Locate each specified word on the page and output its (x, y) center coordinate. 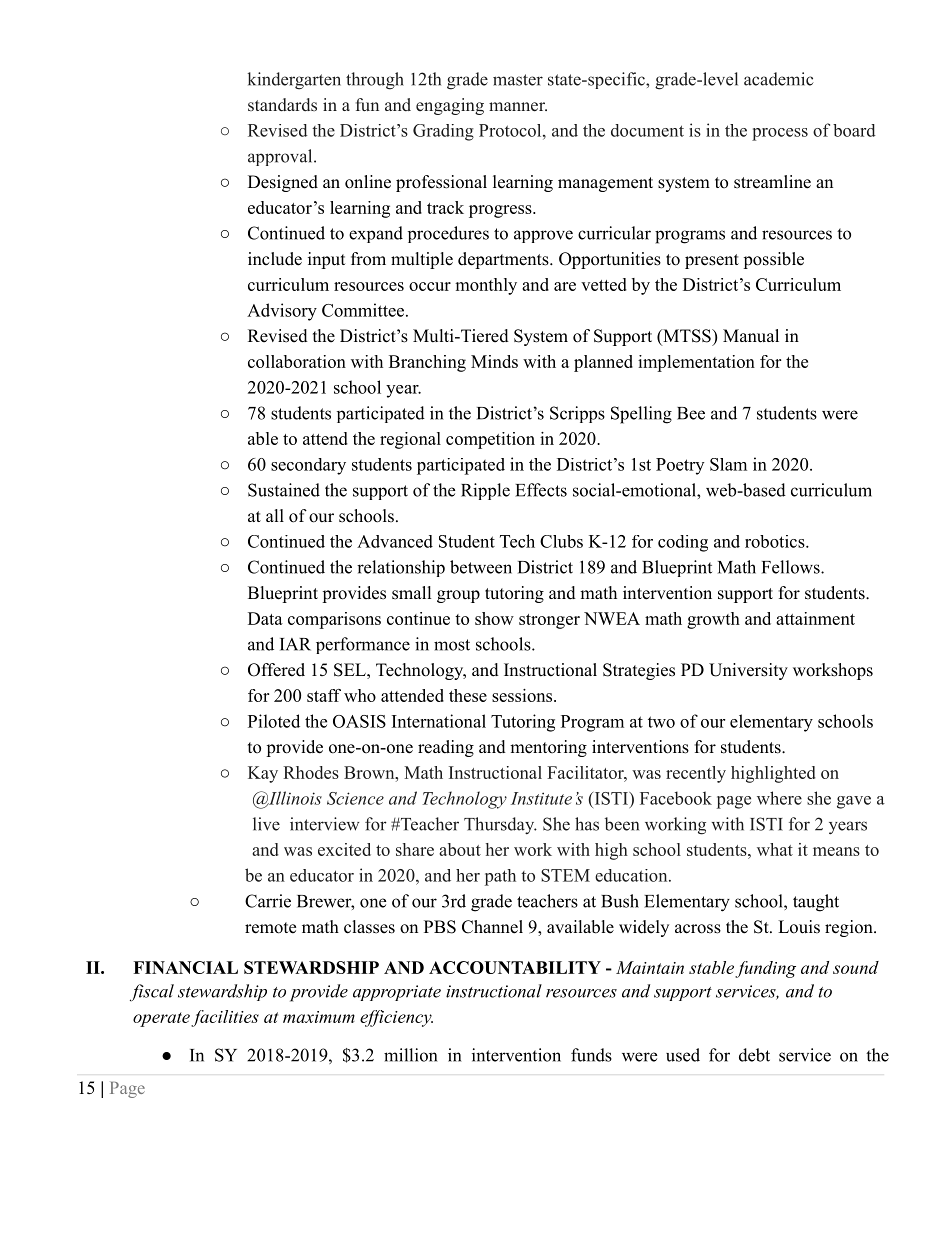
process (780, 134)
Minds (494, 361)
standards (282, 105)
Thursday (500, 825)
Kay (263, 774)
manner (518, 107)
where (779, 798)
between (481, 567)
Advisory (282, 312)
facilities (225, 1018)
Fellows (792, 567)
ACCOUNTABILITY (515, 967)
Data (265, 618)
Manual (751, 336)
